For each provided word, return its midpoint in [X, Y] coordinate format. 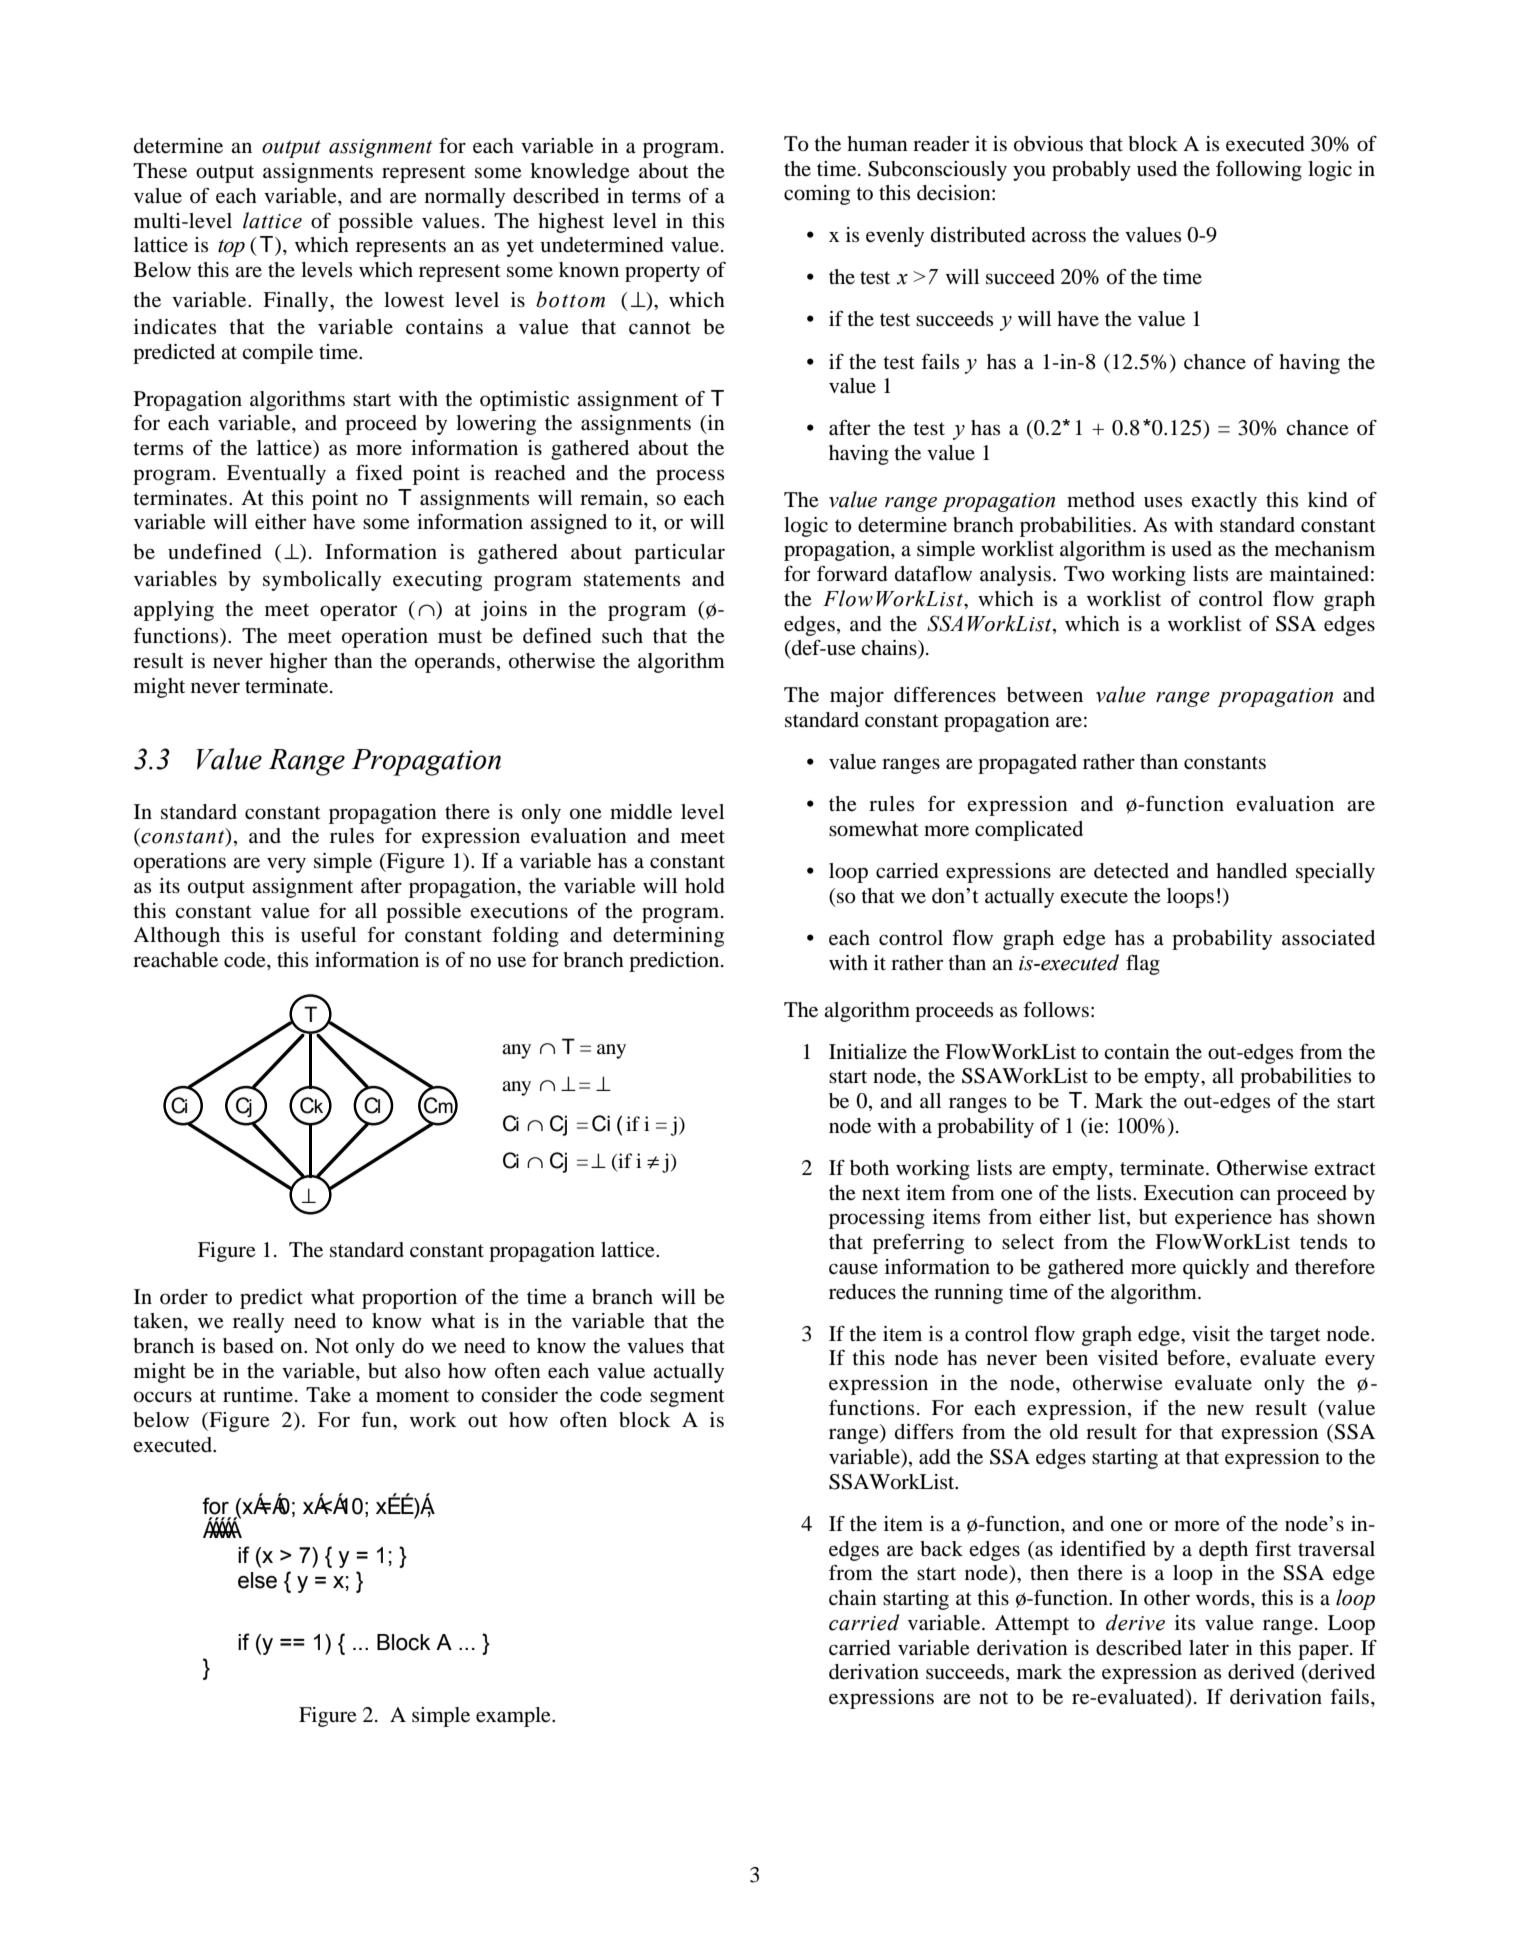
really [258, 1323]
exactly [1224, 502]
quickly [1216, 1269]
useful [328, 934]
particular [679, 554]
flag [1143, 965]
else [257, 1580]
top [231, 248]
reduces [862, 1292]
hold [705, 886]
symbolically [322, 581]
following [1259, 171]
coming [817, 195]
